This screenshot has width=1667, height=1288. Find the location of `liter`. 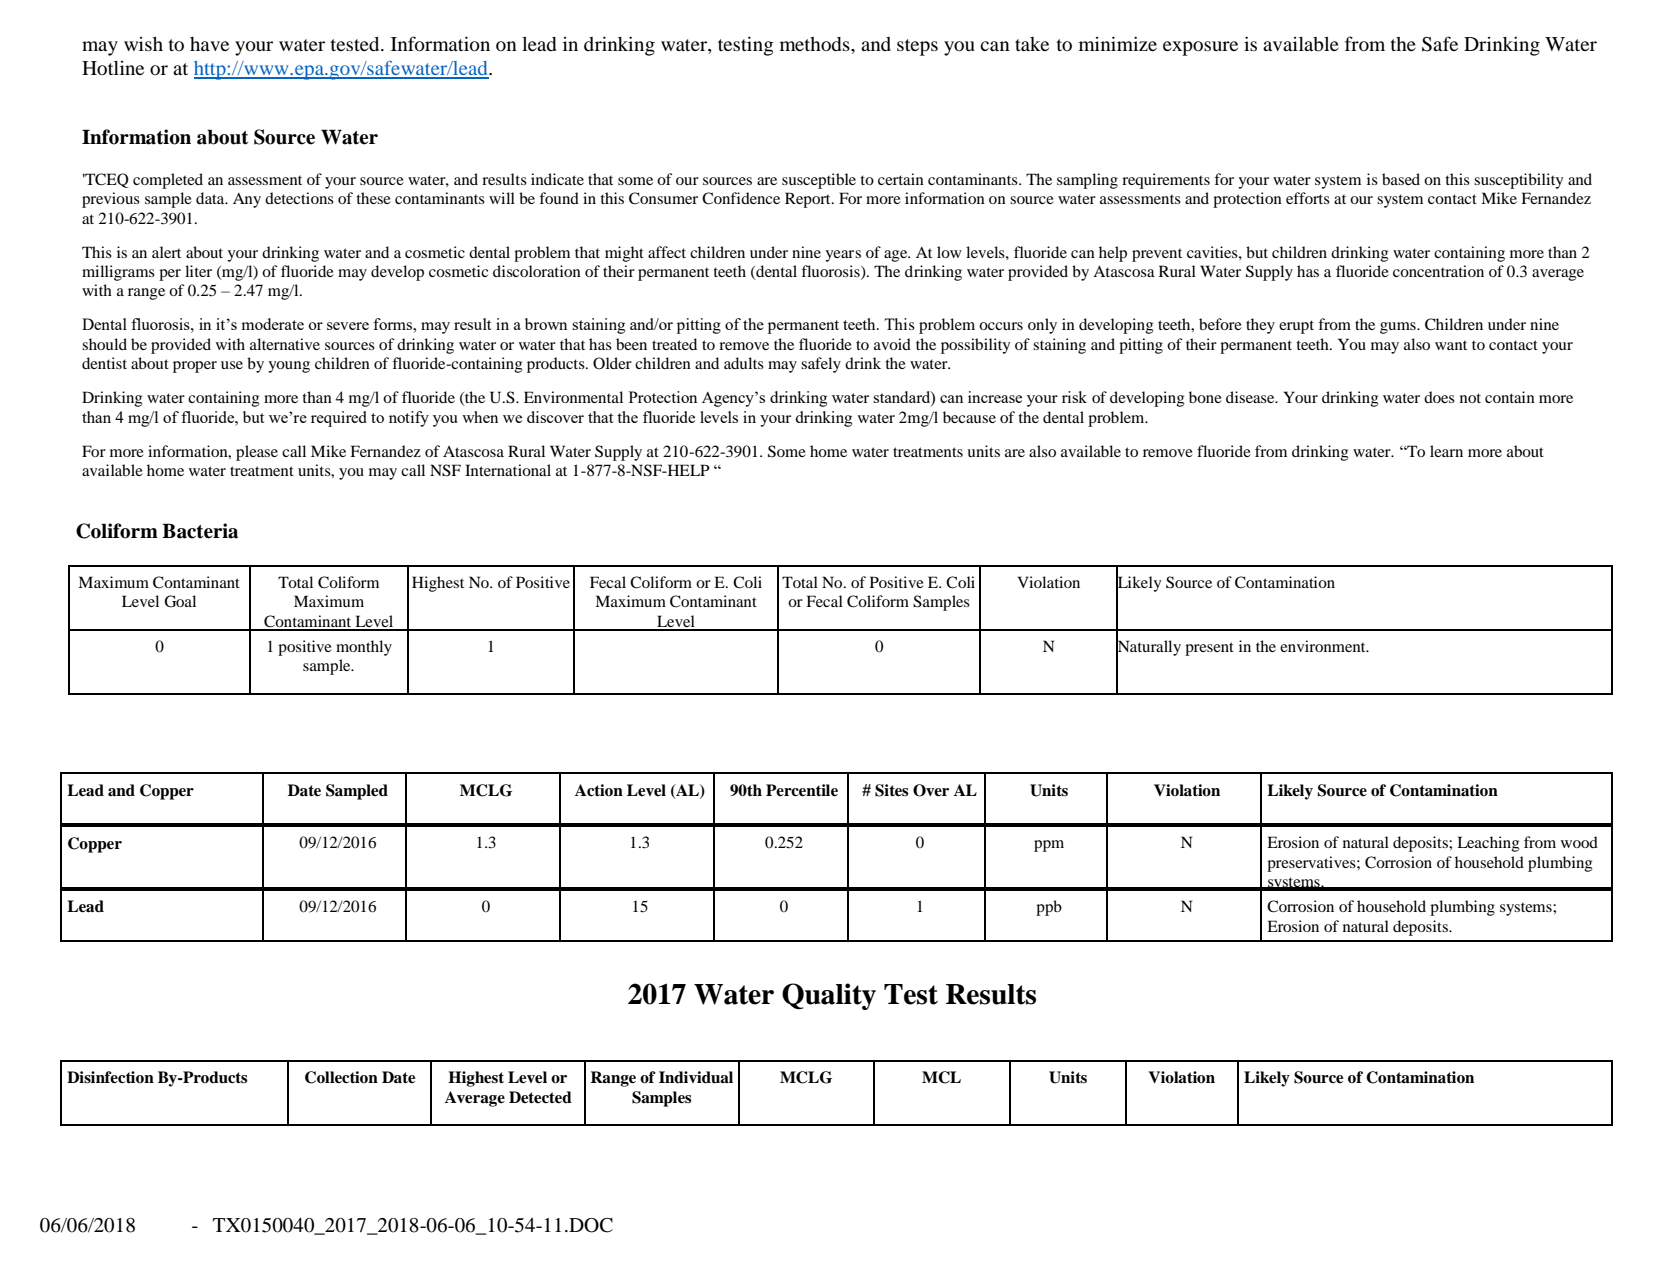

liter is located at coordinates (198, 271).
